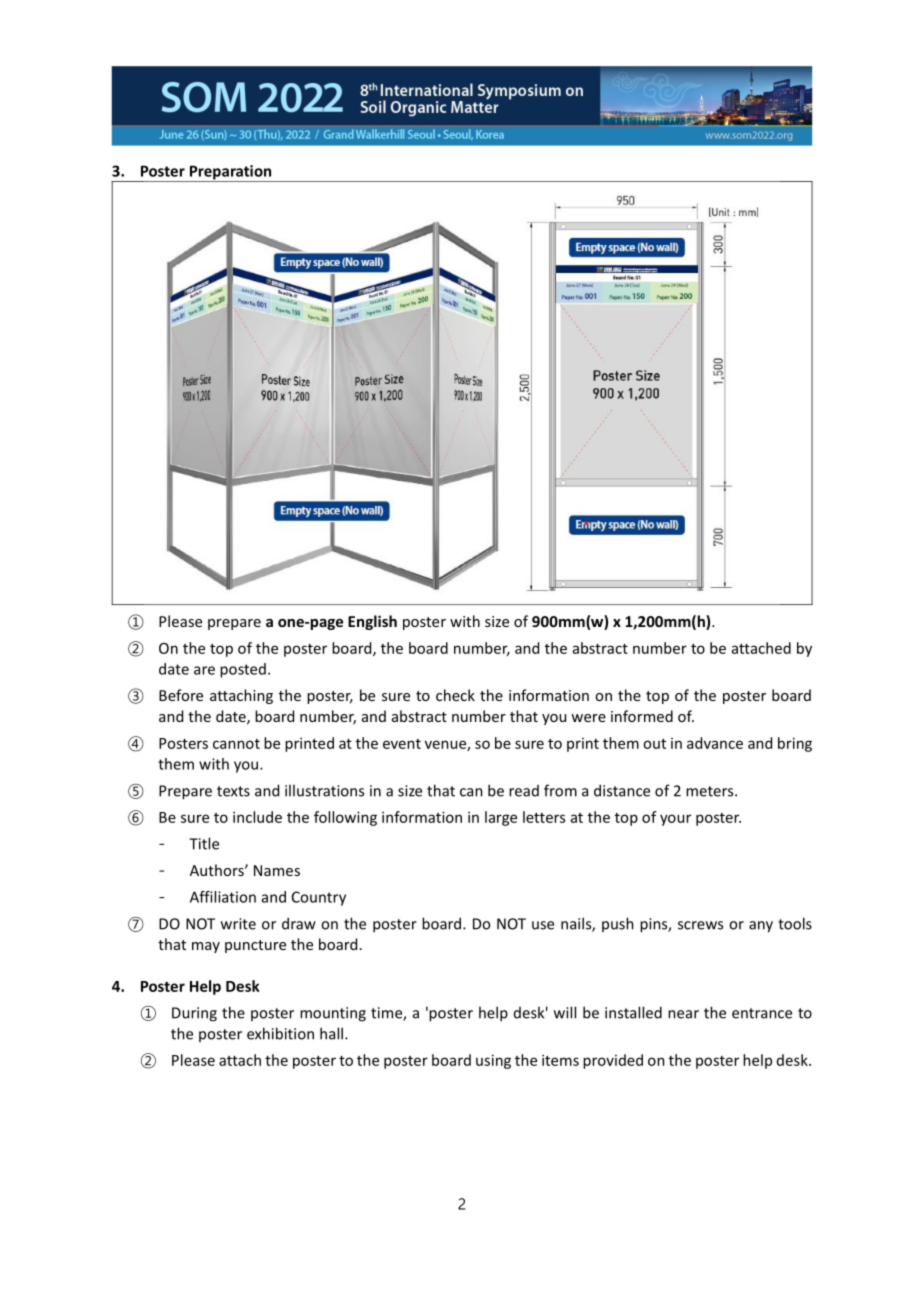  What do you see at coordinates (715, 743) in the document?
I see `advance` at bounding box center [715, 743].
